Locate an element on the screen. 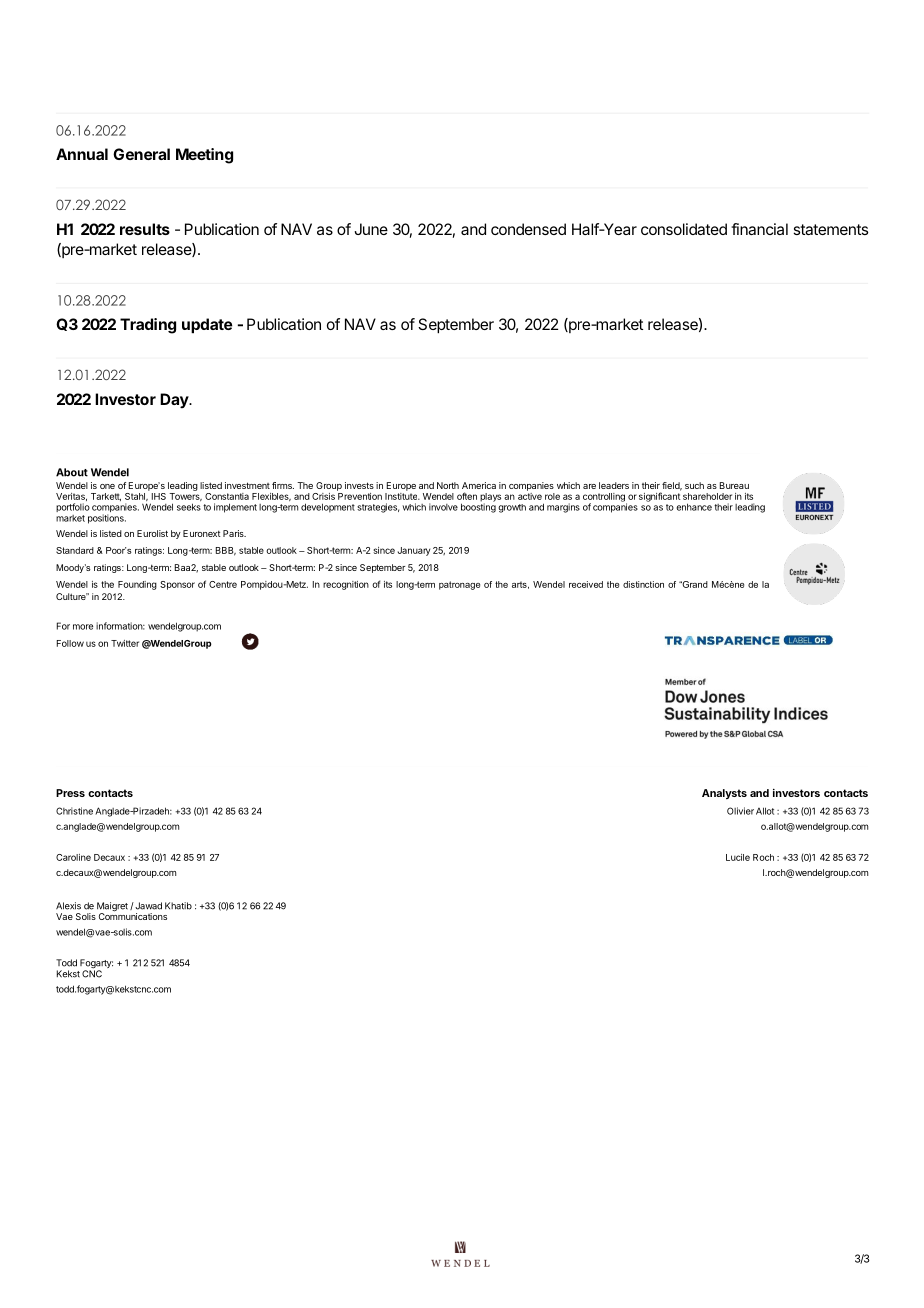 This screenshot has width=924, height=1308. June is located at coordinates (371, 229).
